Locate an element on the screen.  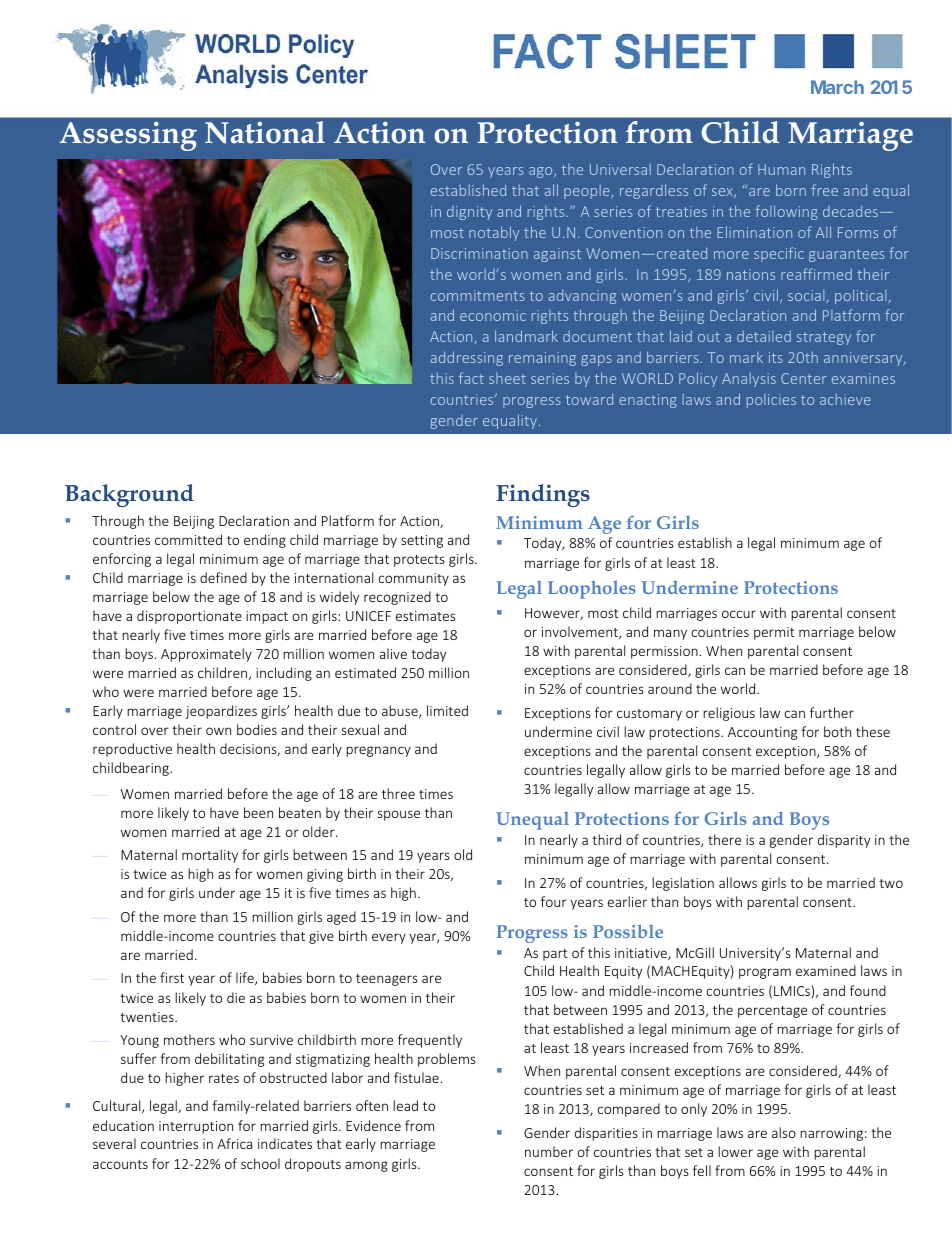
committed is located at coordinates (188, 539).
